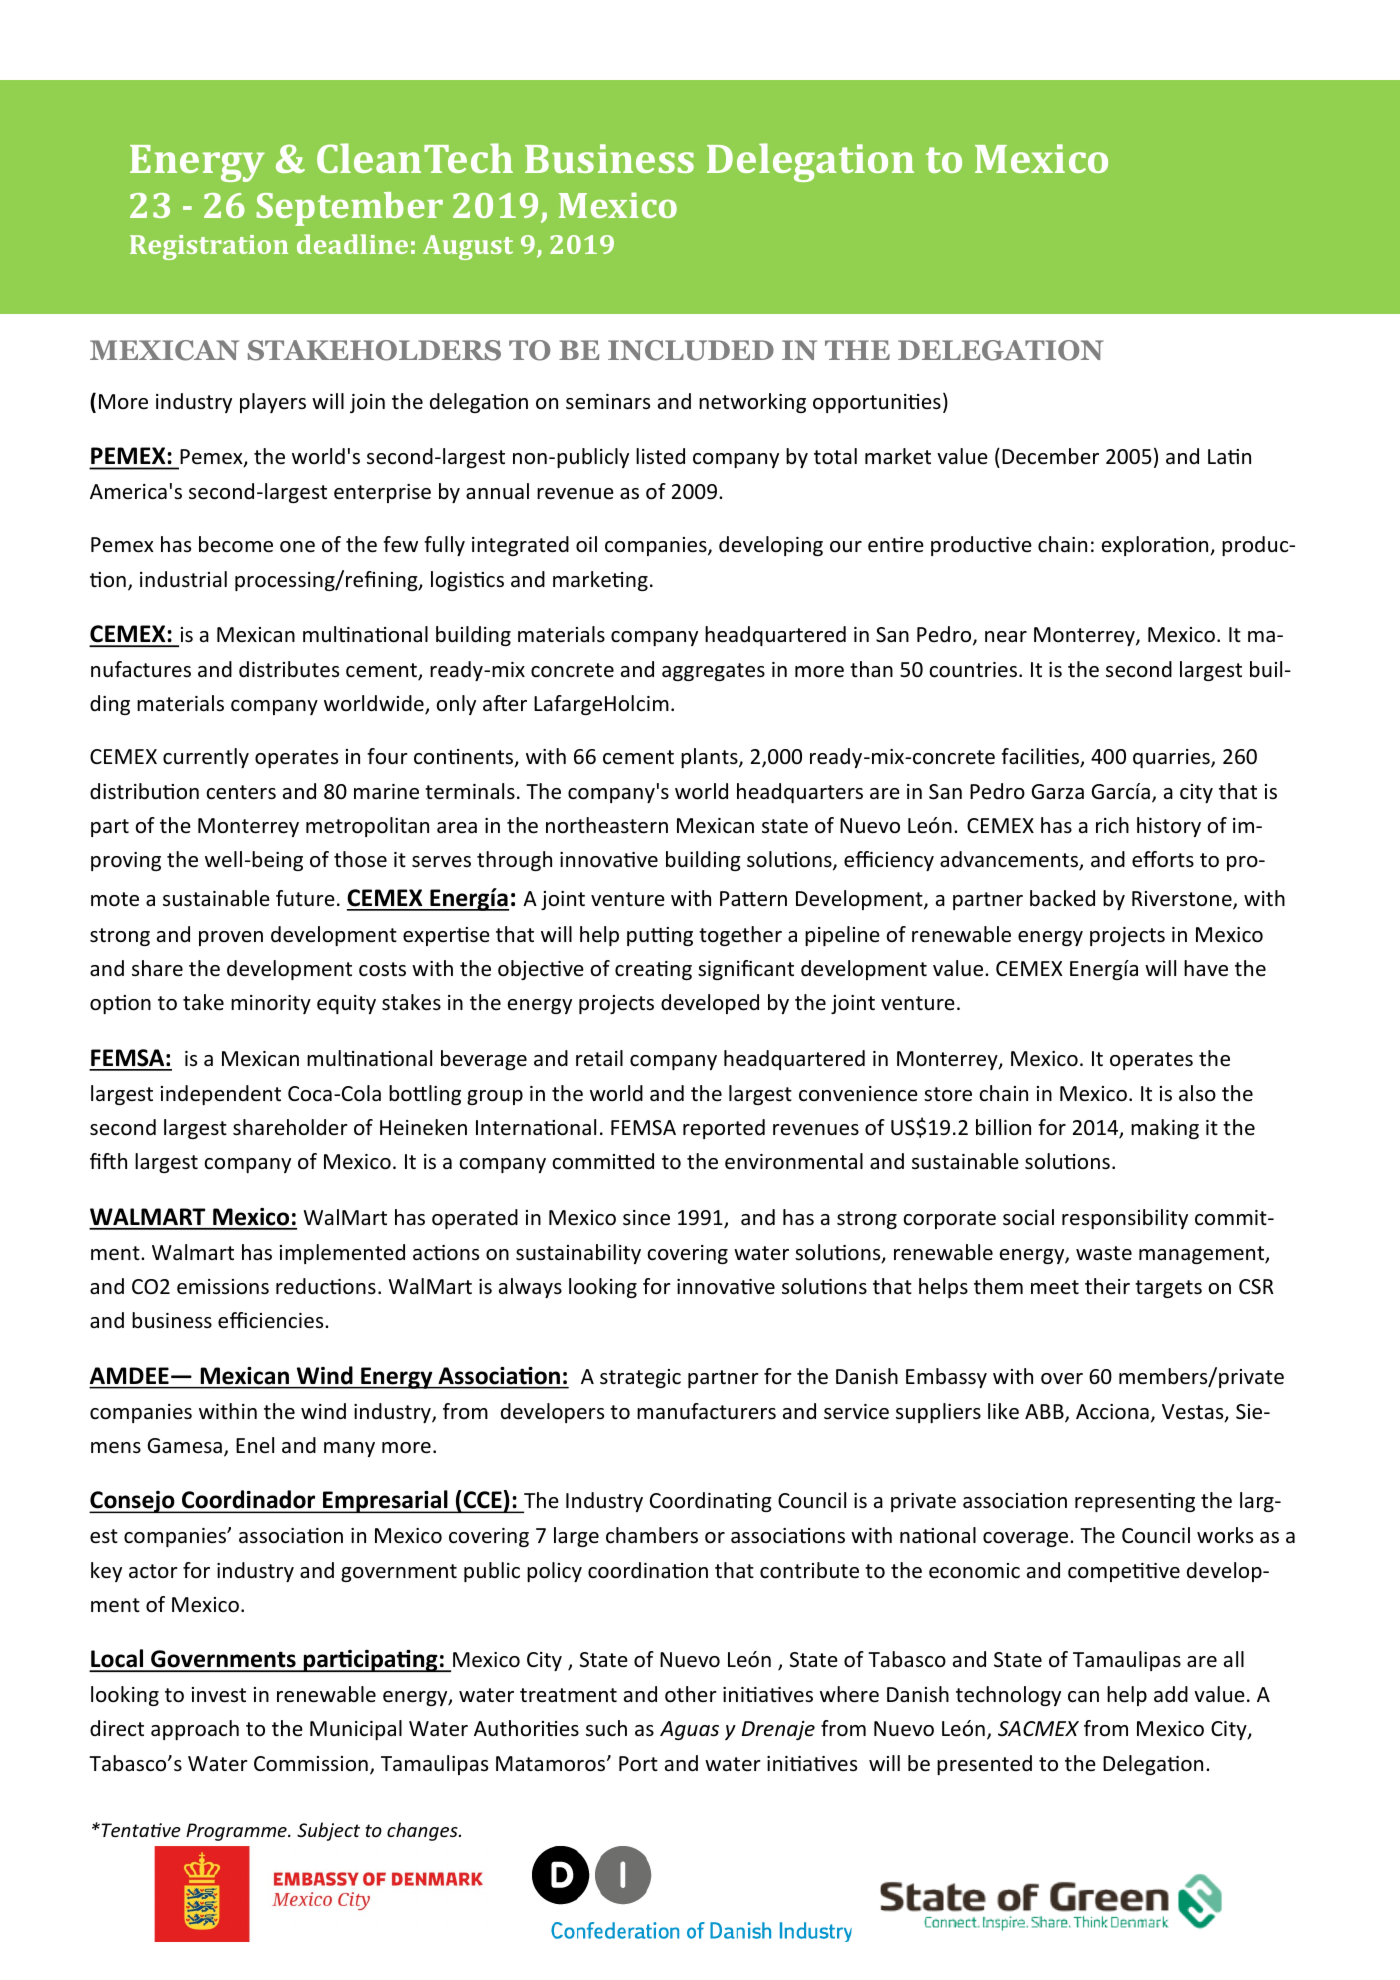 Image resolution: width=1400 pixels, height=1980 pixels. Describe the element at coordinates (606, 1728) in the screenshot. I see `such` at that location.
